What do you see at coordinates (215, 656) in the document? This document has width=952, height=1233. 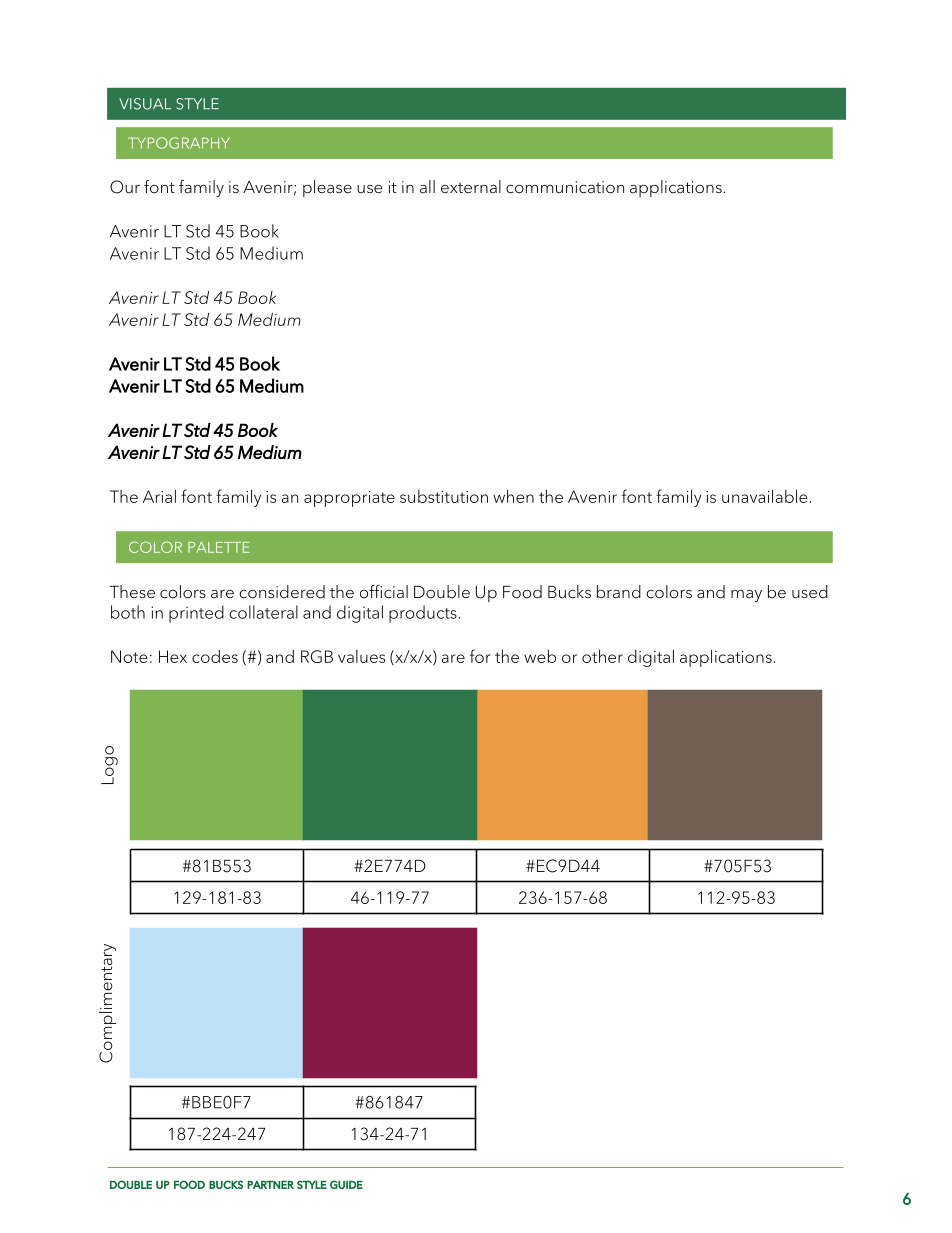 I see `codes` at bounding box center [215, 656].
